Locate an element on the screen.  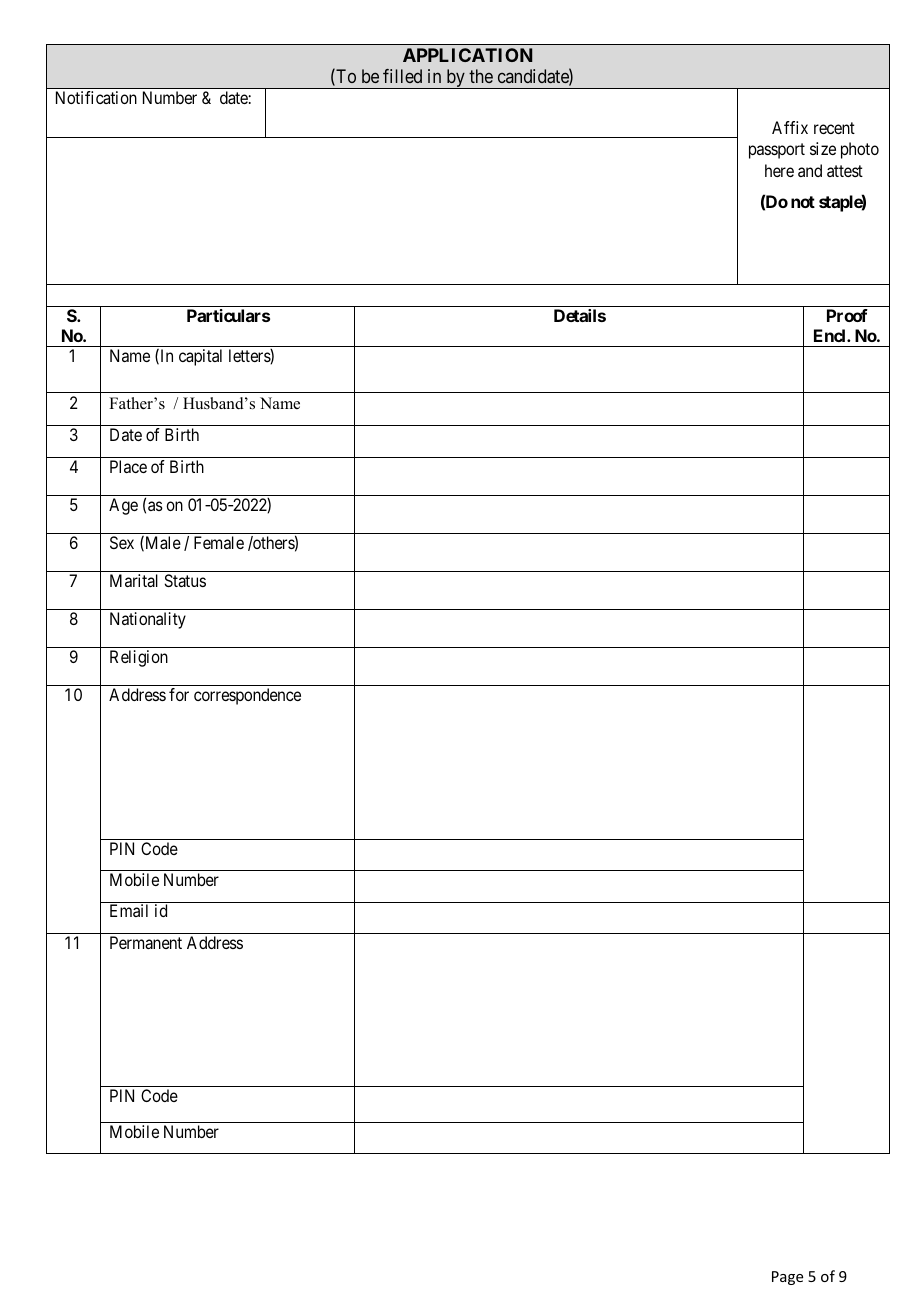
for is located at coordinates (179, 694).
